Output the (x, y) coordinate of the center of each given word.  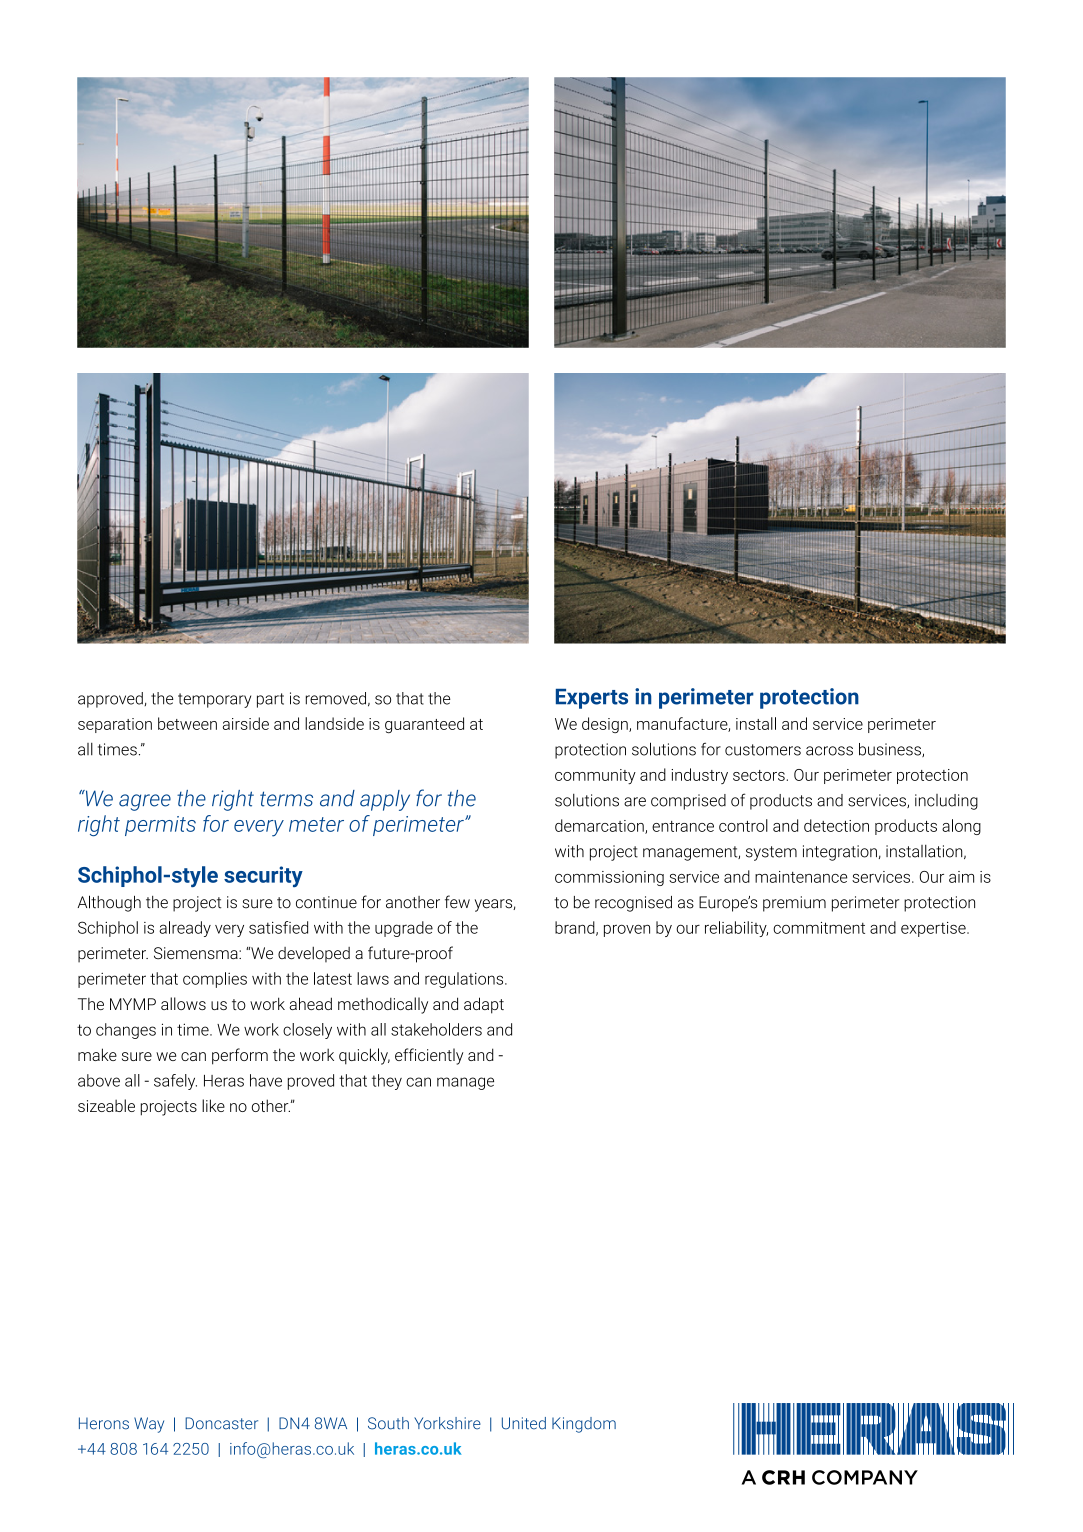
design (606, 725)
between (187, 723)
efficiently (429, 1056)
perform (240, 1056)
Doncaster (221, 1423)
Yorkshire (447, 1423)
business (891, 750)
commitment (819, 928)
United (524, 1423)
